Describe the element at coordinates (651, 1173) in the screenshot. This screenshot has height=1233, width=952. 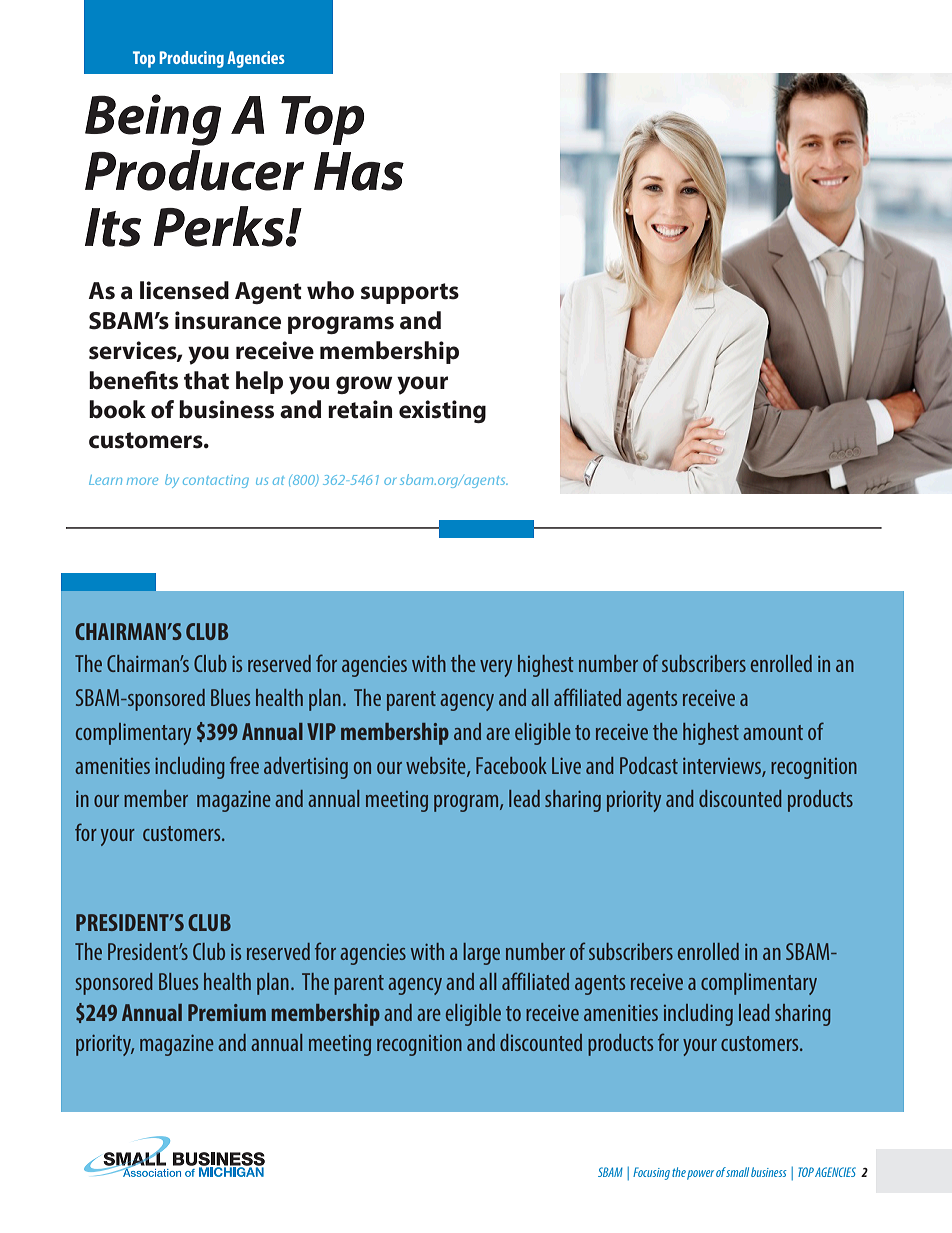
I see `Focusing` at that location.
